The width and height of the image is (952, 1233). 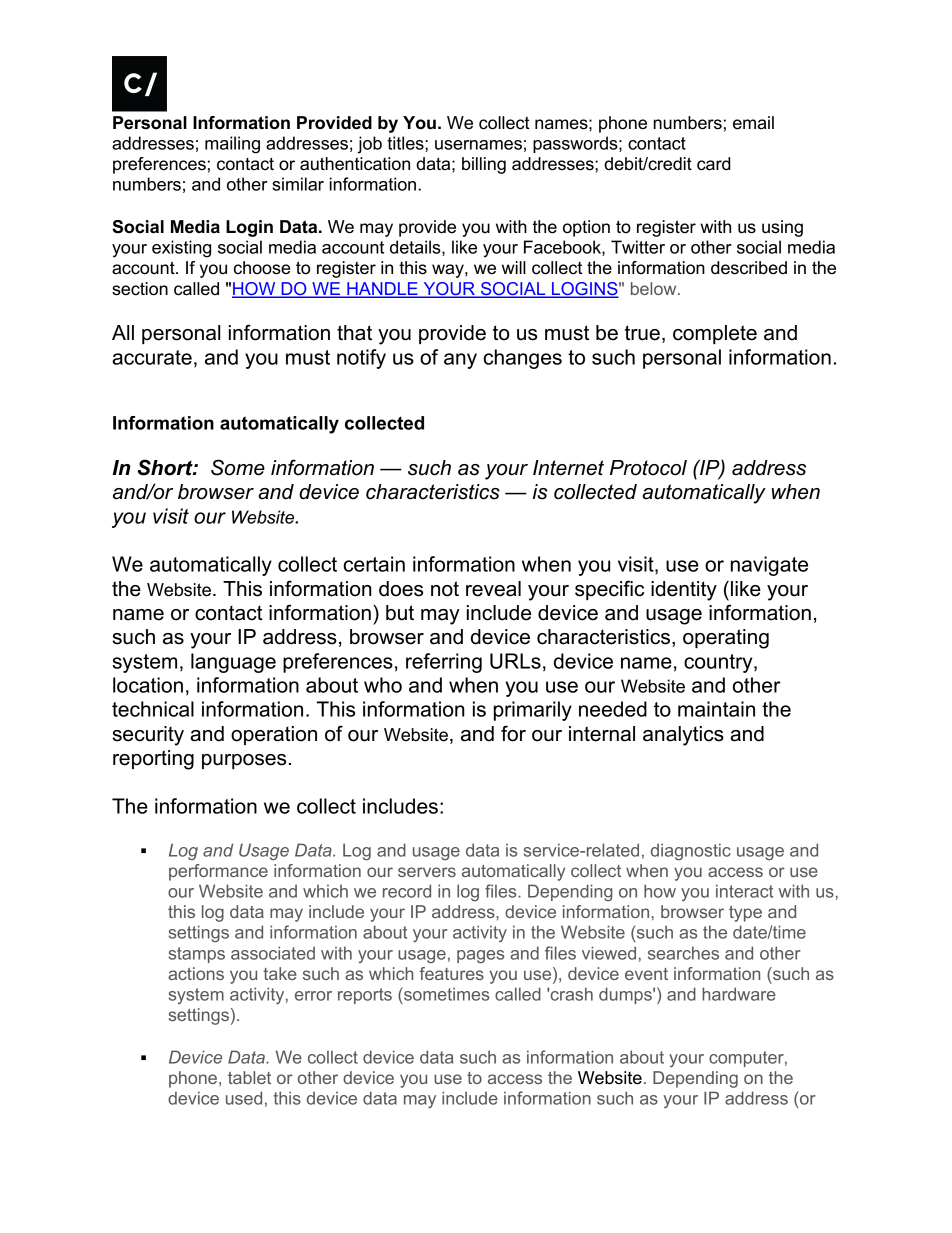 I want to click on purposes, so click(x=244, y=761).
